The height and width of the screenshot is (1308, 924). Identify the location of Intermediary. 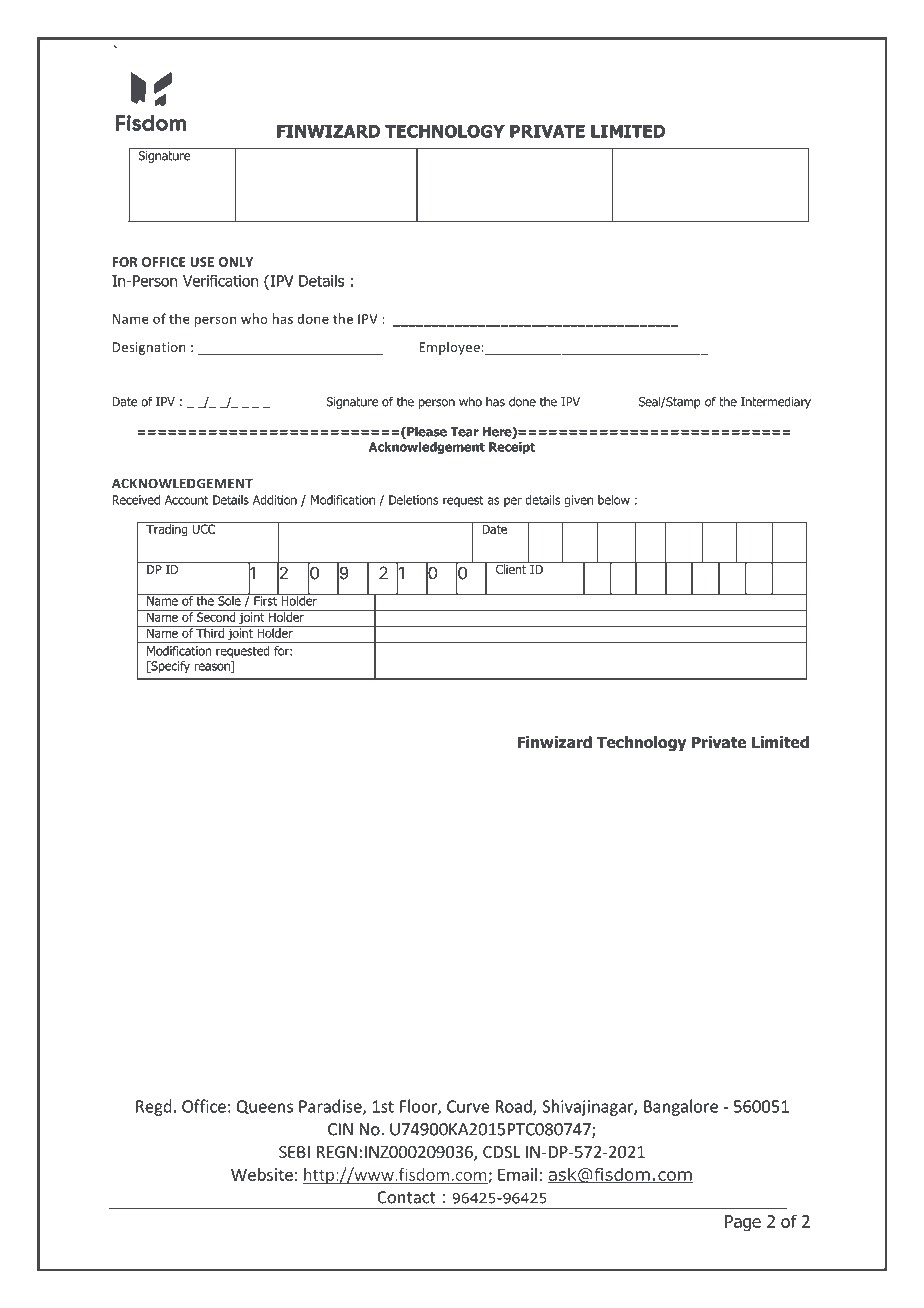
(776, 402).
